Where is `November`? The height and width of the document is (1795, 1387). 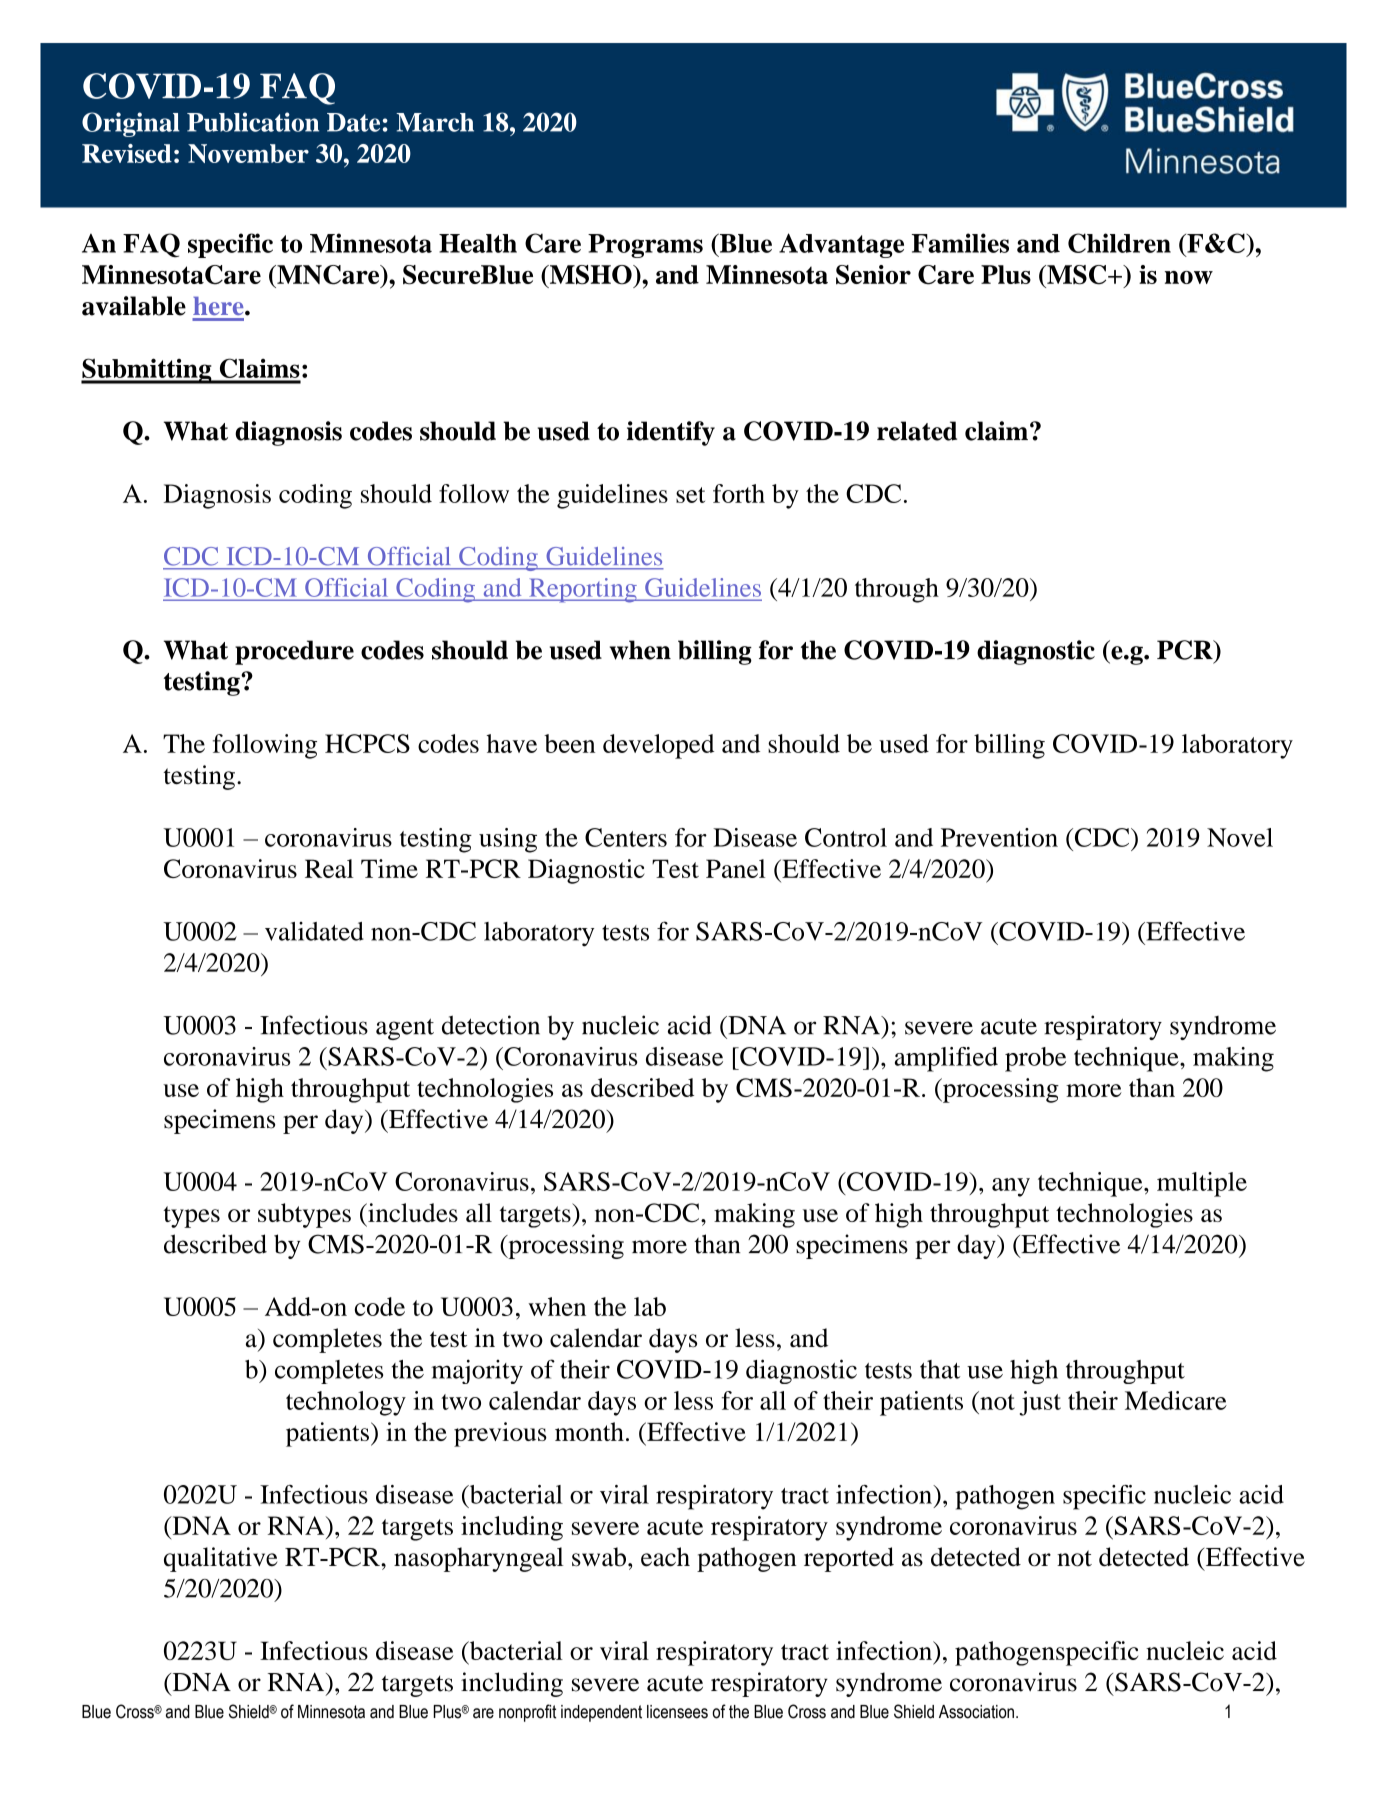
November is located at coordinates (248, 153).
